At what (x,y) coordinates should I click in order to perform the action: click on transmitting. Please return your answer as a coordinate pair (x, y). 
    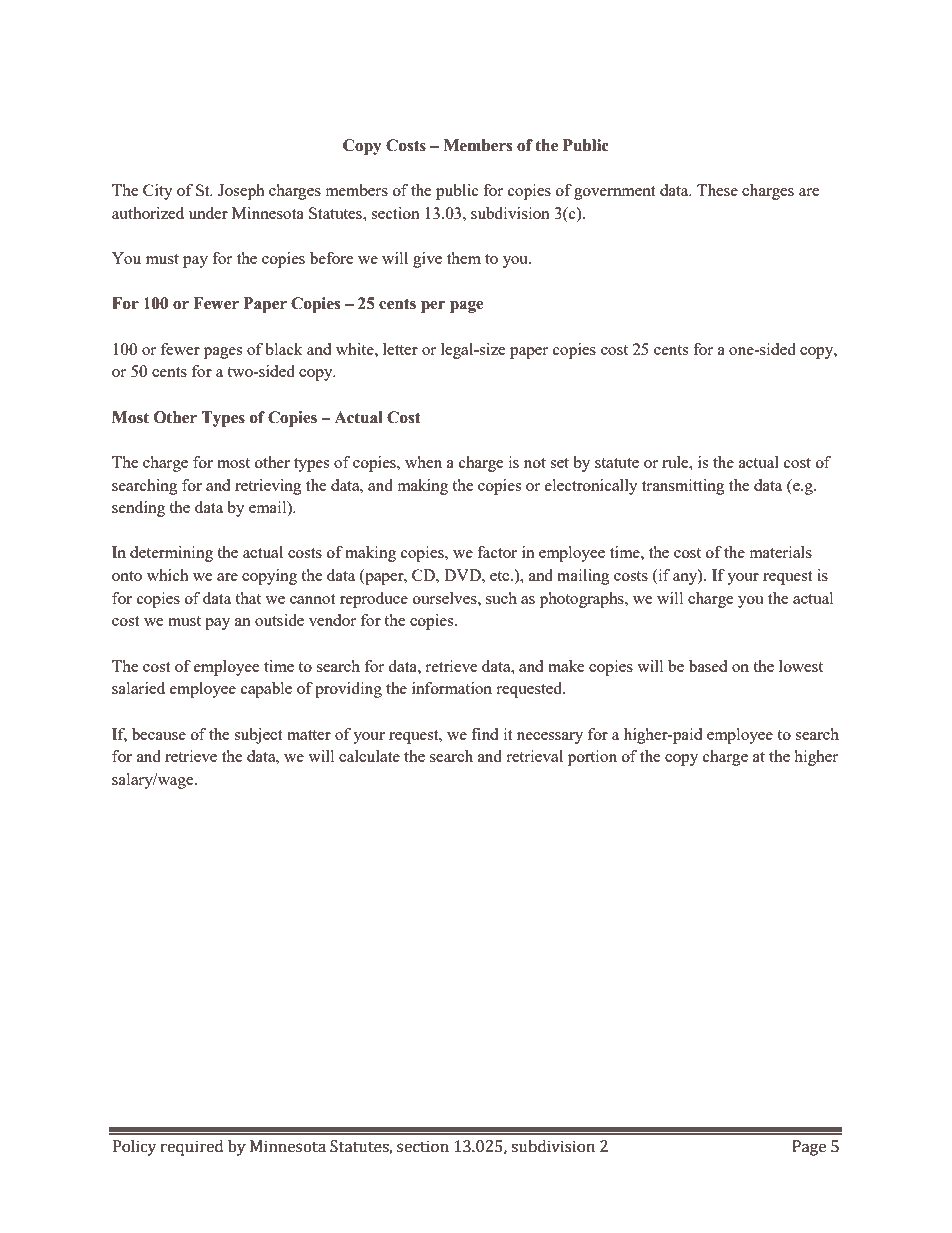
    Looking at the image, I should click on (683, 487).
